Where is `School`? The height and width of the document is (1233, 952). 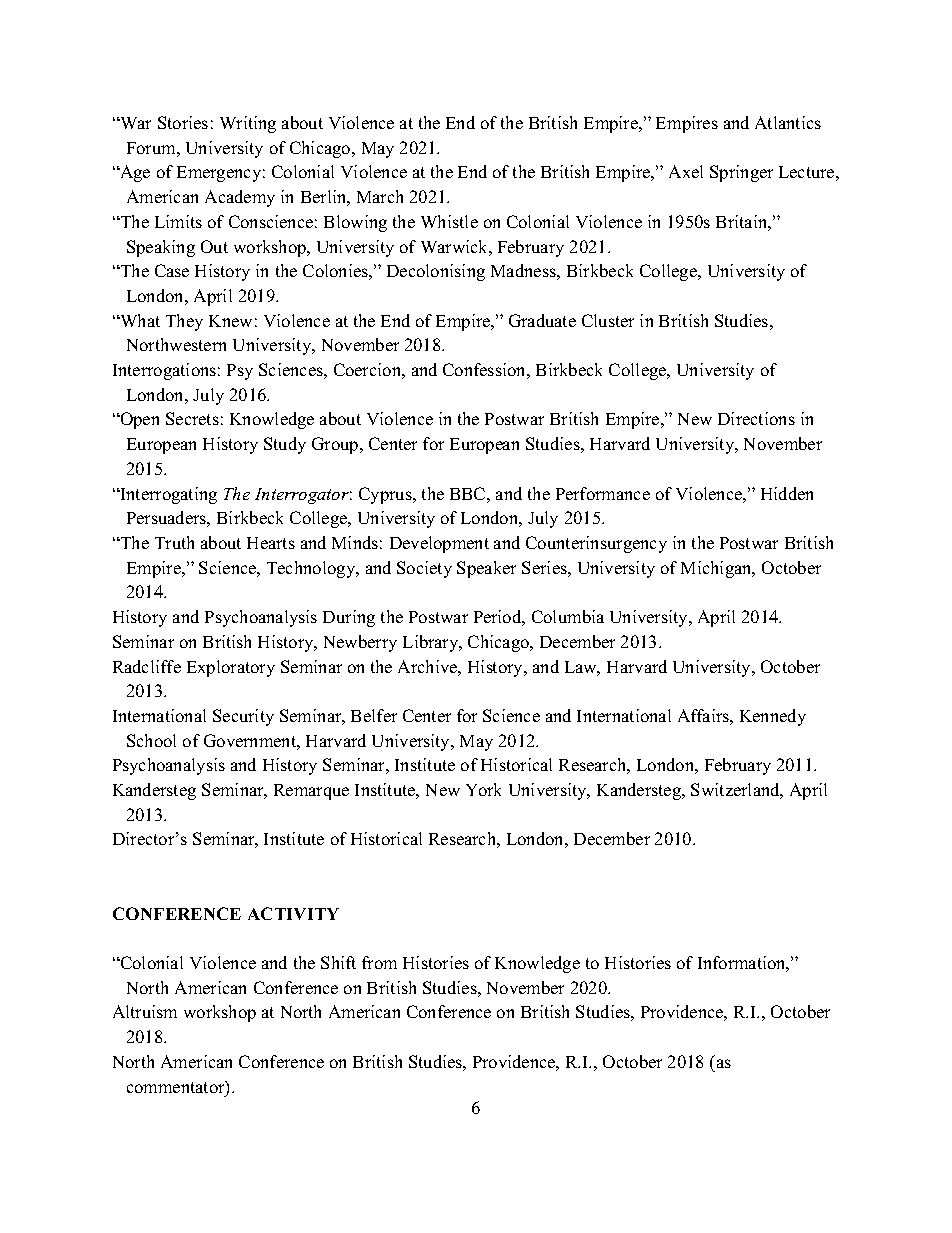 School is located at coordinates (151, 740).
